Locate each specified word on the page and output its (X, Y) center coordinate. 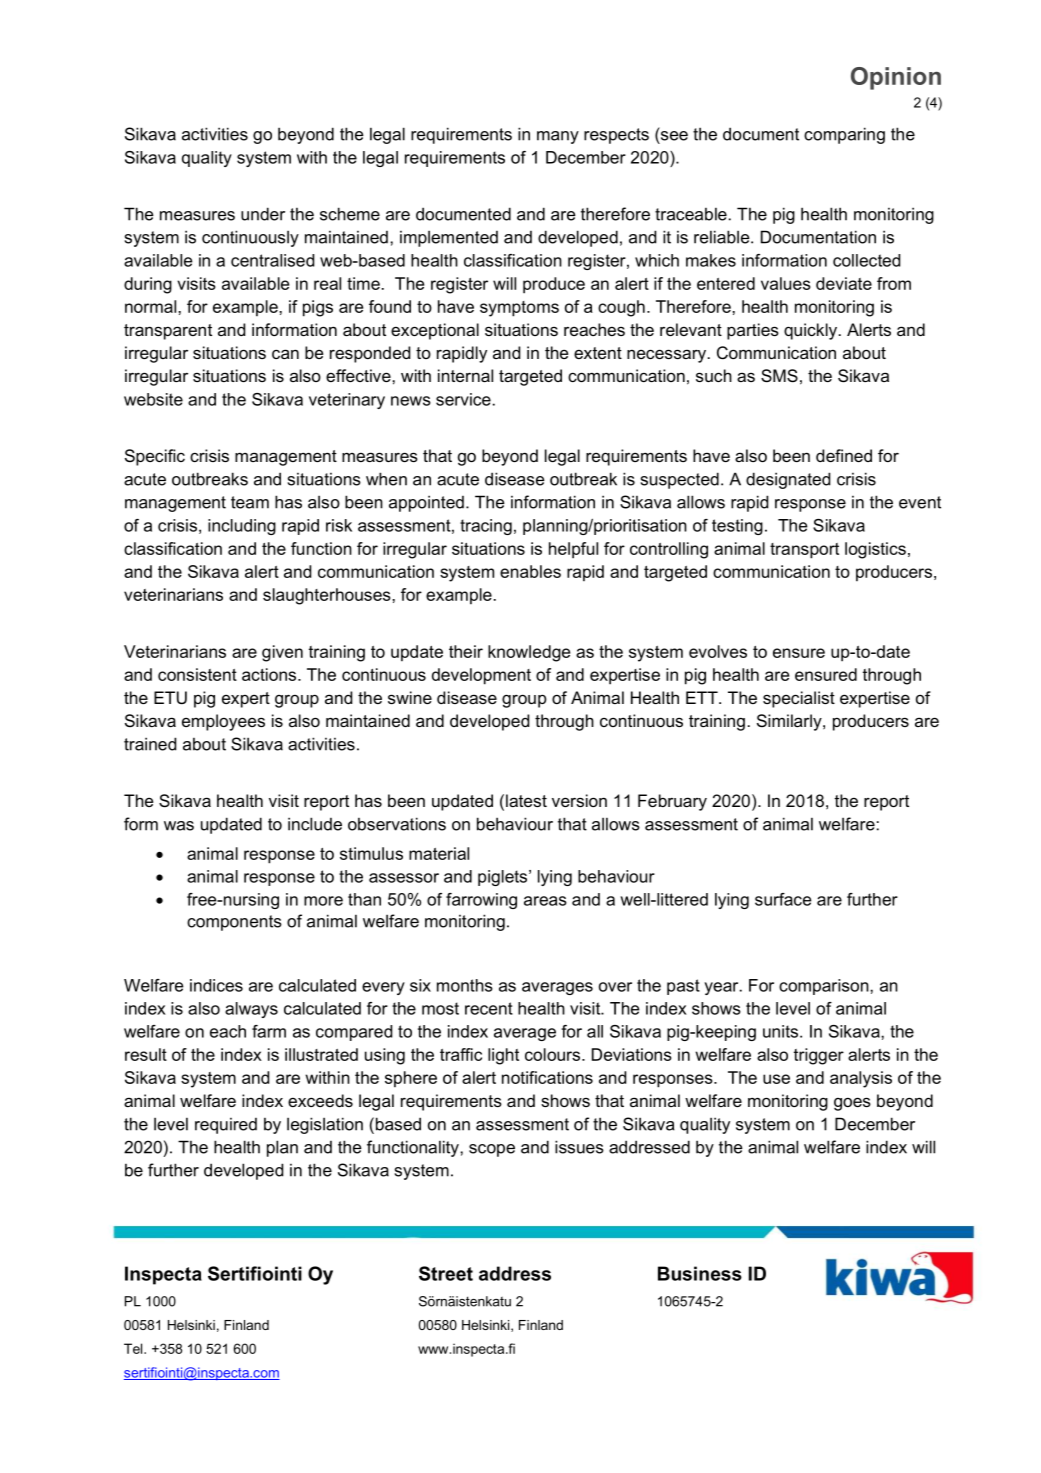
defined (844, 455)
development (481, 676)
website (153, 399)
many (558, 137)
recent (489, 1008)
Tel (134, 1348)
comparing (844, 135)
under (263, 214)
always (251, 1010)
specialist (799, 699)
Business (700, 1273)
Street (446, 1273)
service (463, 399)
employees (223, 722)
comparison (825, 987)
